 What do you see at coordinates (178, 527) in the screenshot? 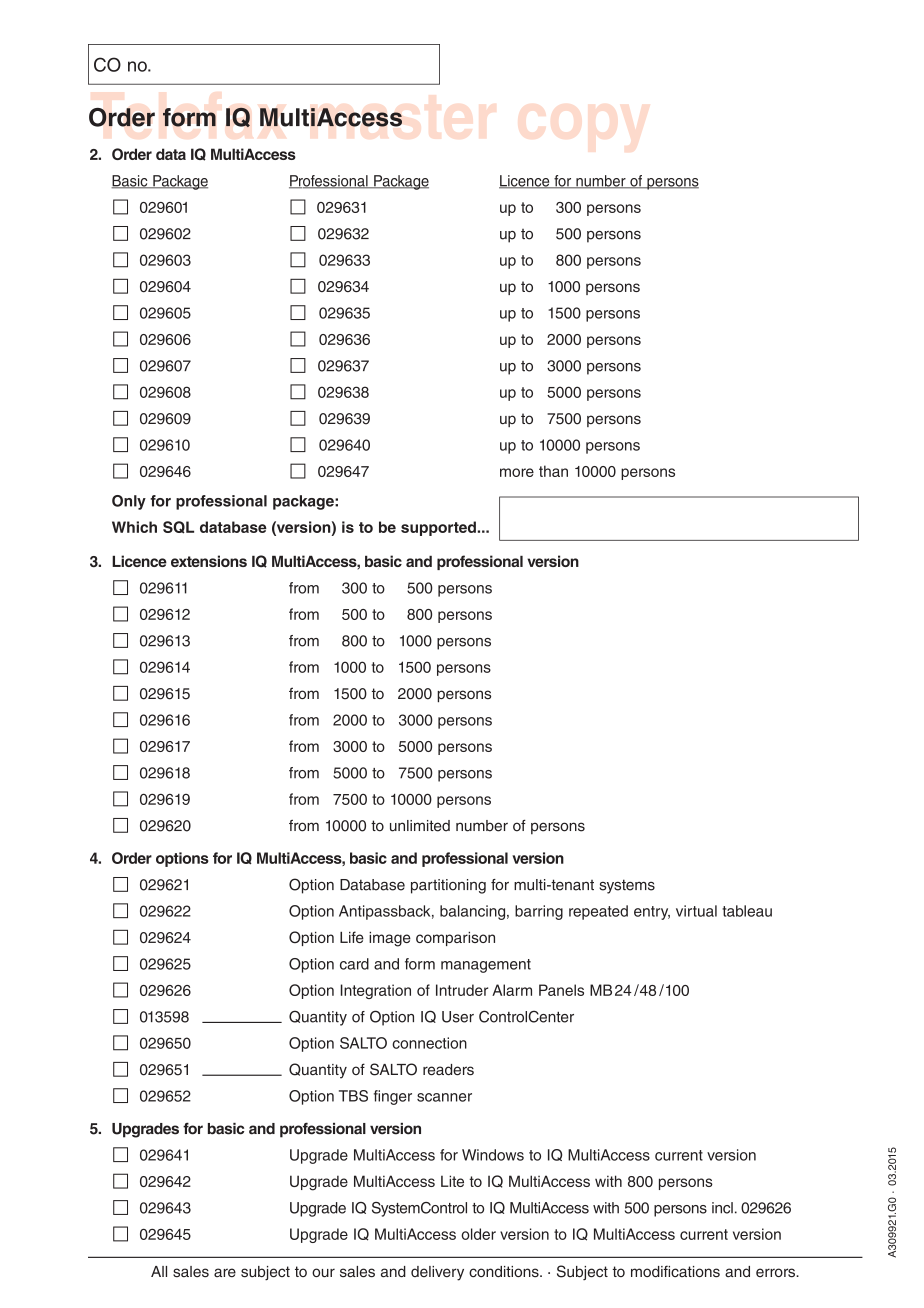
I see `SQL` at bounding box center [178, 527].
